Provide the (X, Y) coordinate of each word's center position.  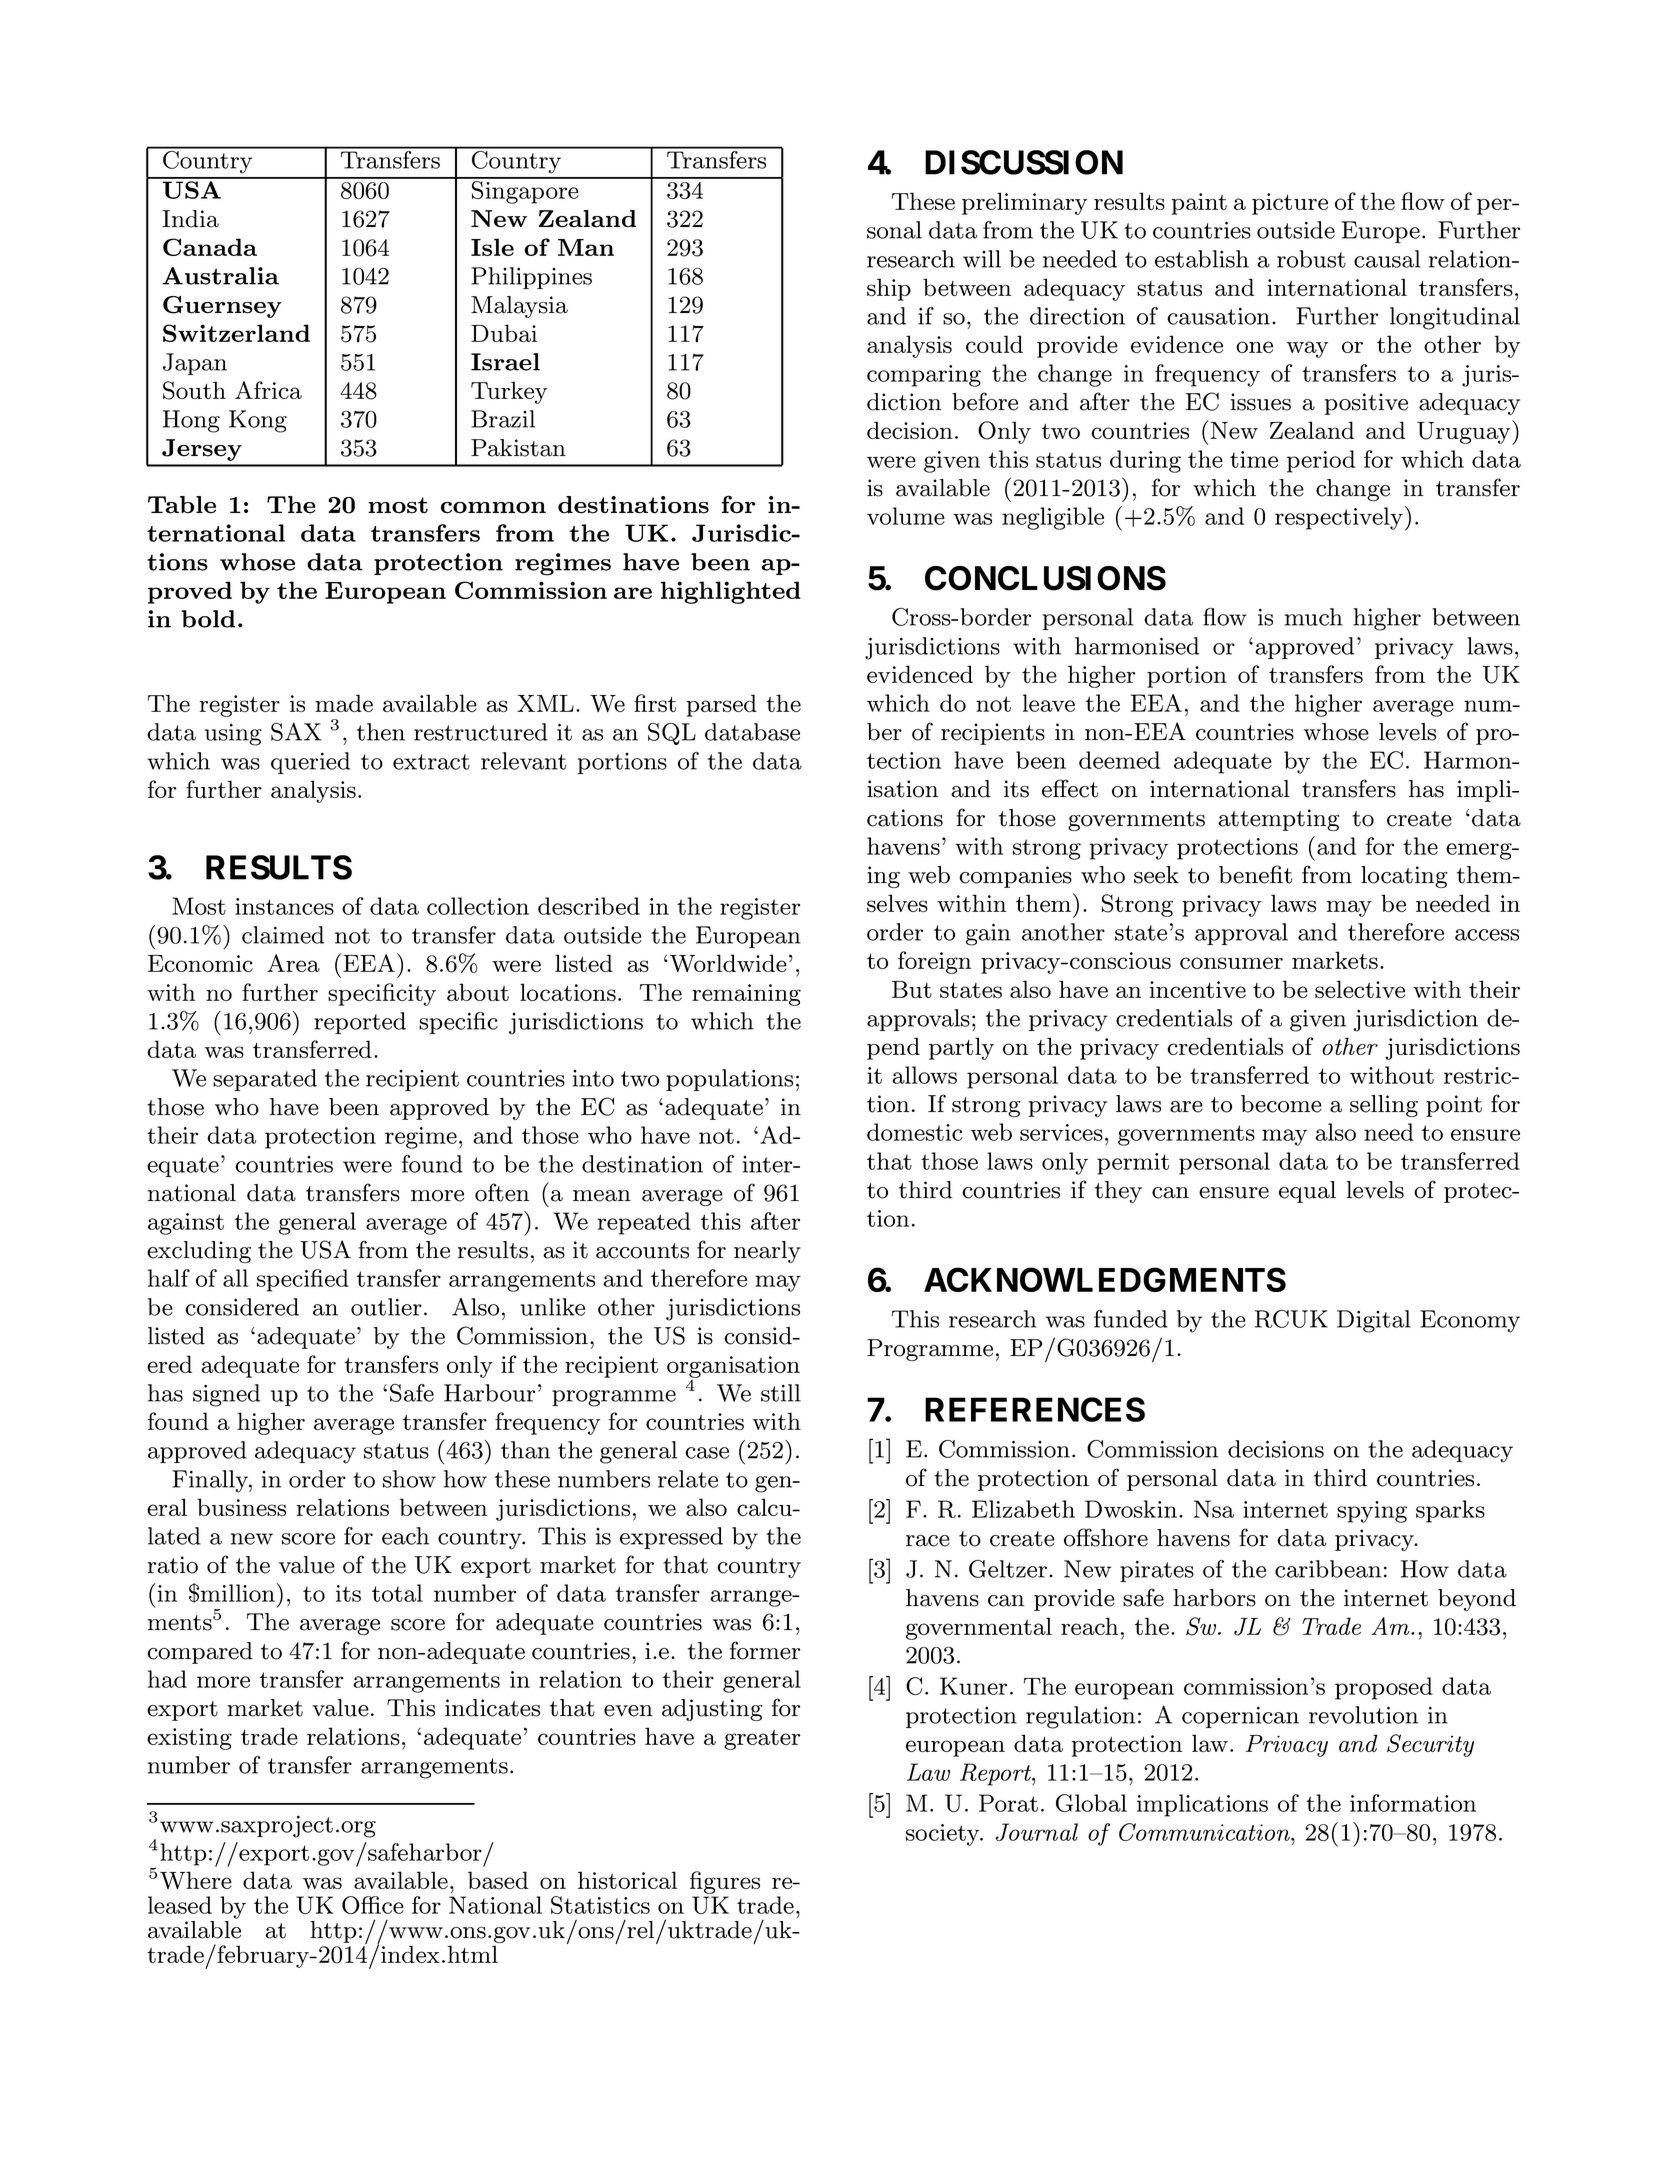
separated (265, 1080)
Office (373, 1905)
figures (725, 1882)
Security (1430, 1745)
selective (1360, 989)
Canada (210, 247)
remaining (746, 995)
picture (1290, 204)
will (982, 259)
